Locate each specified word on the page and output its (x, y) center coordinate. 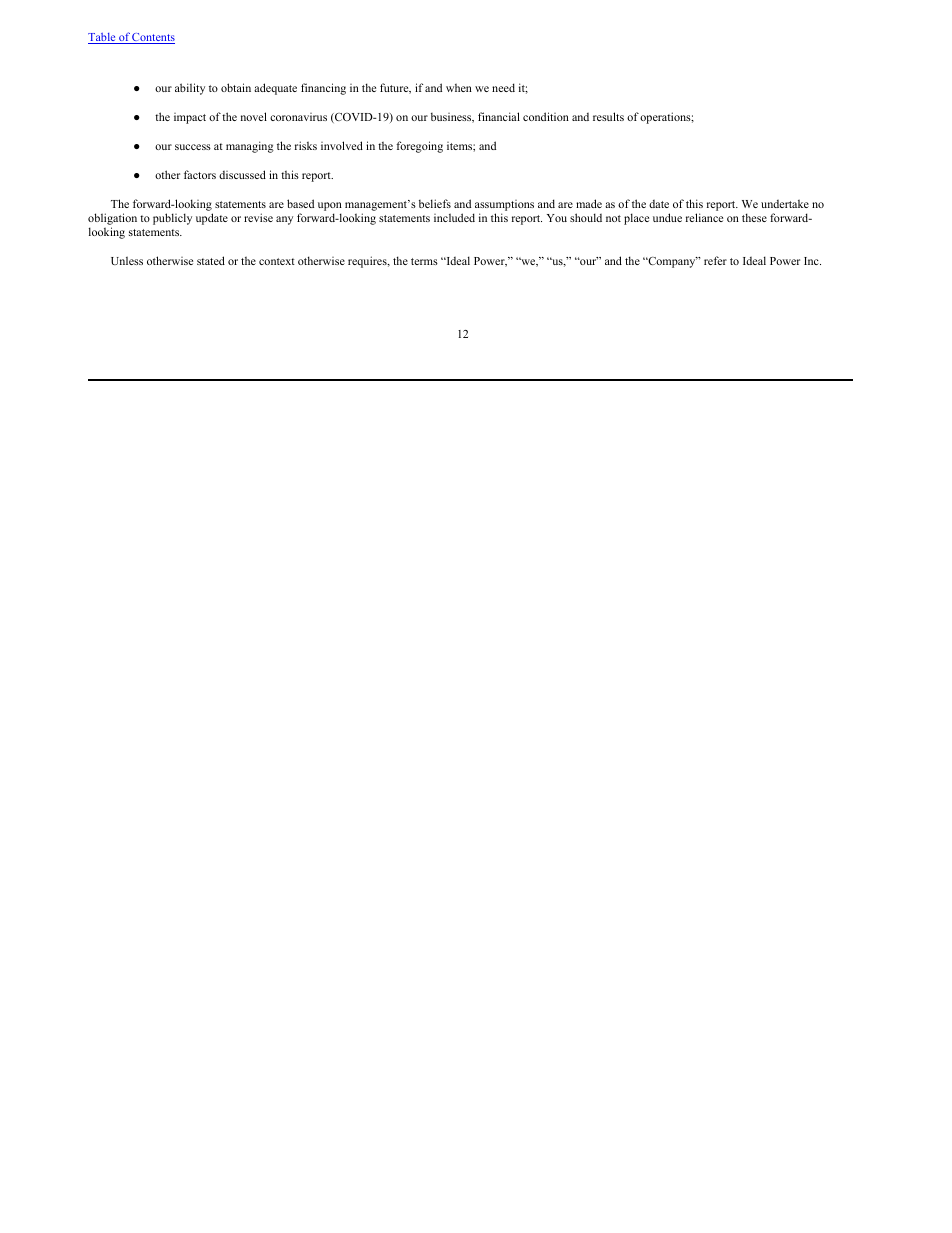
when (459, 88)
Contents (153, 38)
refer (715, 260)
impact (190, 118)
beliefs (435, 203)
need (503, 87)
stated (211, 260)
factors (200, 174)
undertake (785, 203)
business (452, 118)
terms (424, 261)
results (608, 116)
